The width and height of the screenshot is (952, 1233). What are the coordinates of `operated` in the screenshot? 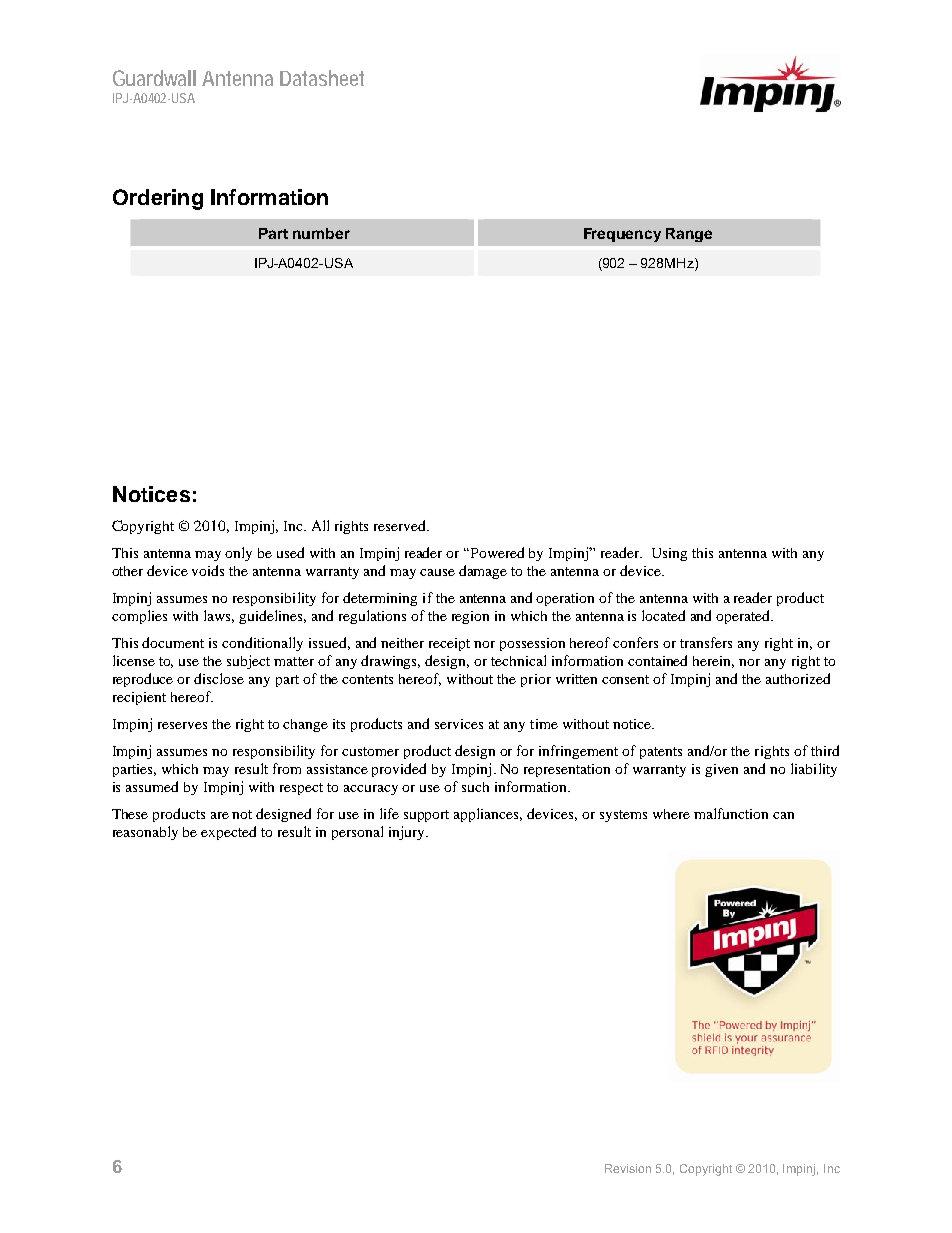 It's located at (744, 617).
